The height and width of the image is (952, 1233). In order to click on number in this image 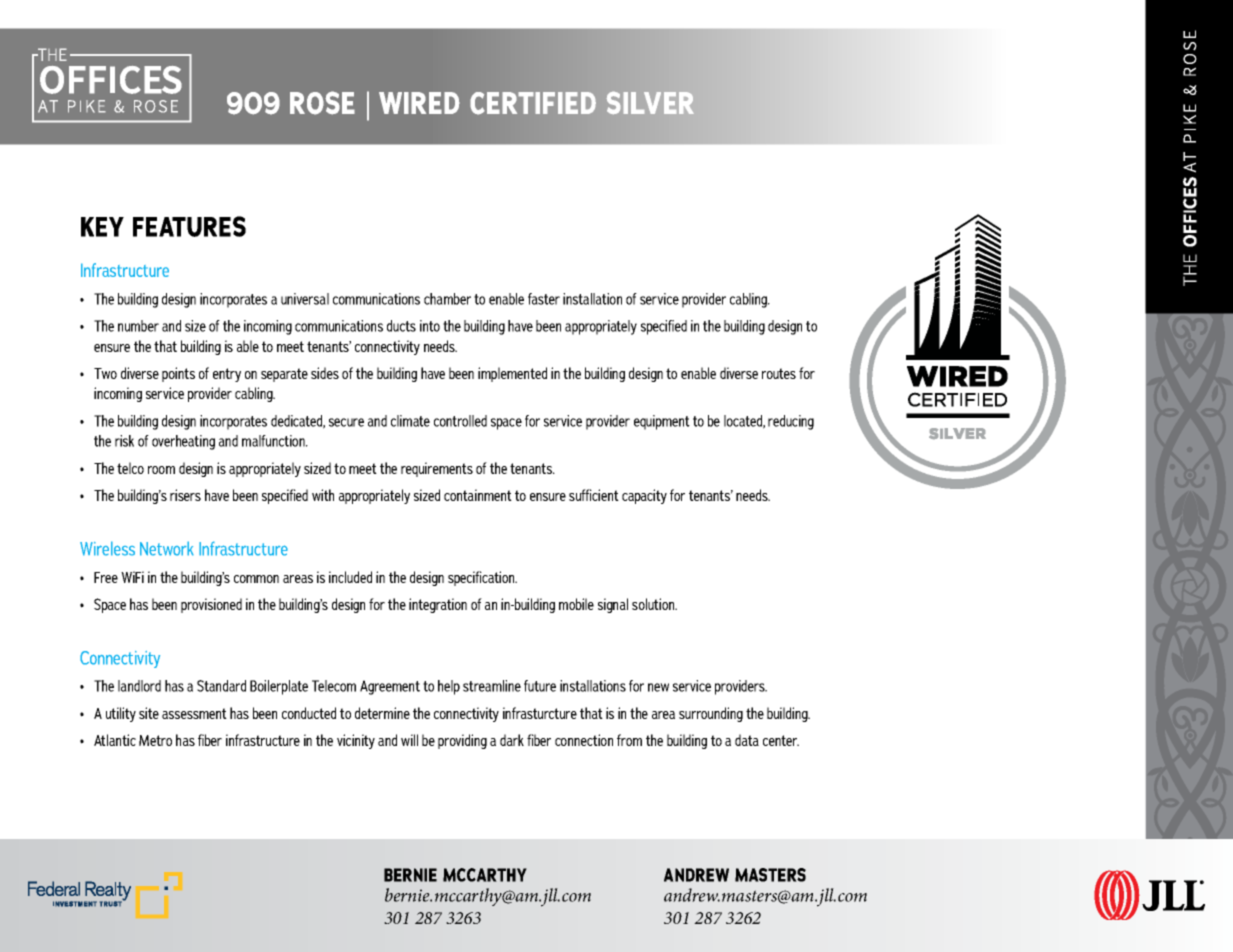, I will do `click(138, 326)`.
